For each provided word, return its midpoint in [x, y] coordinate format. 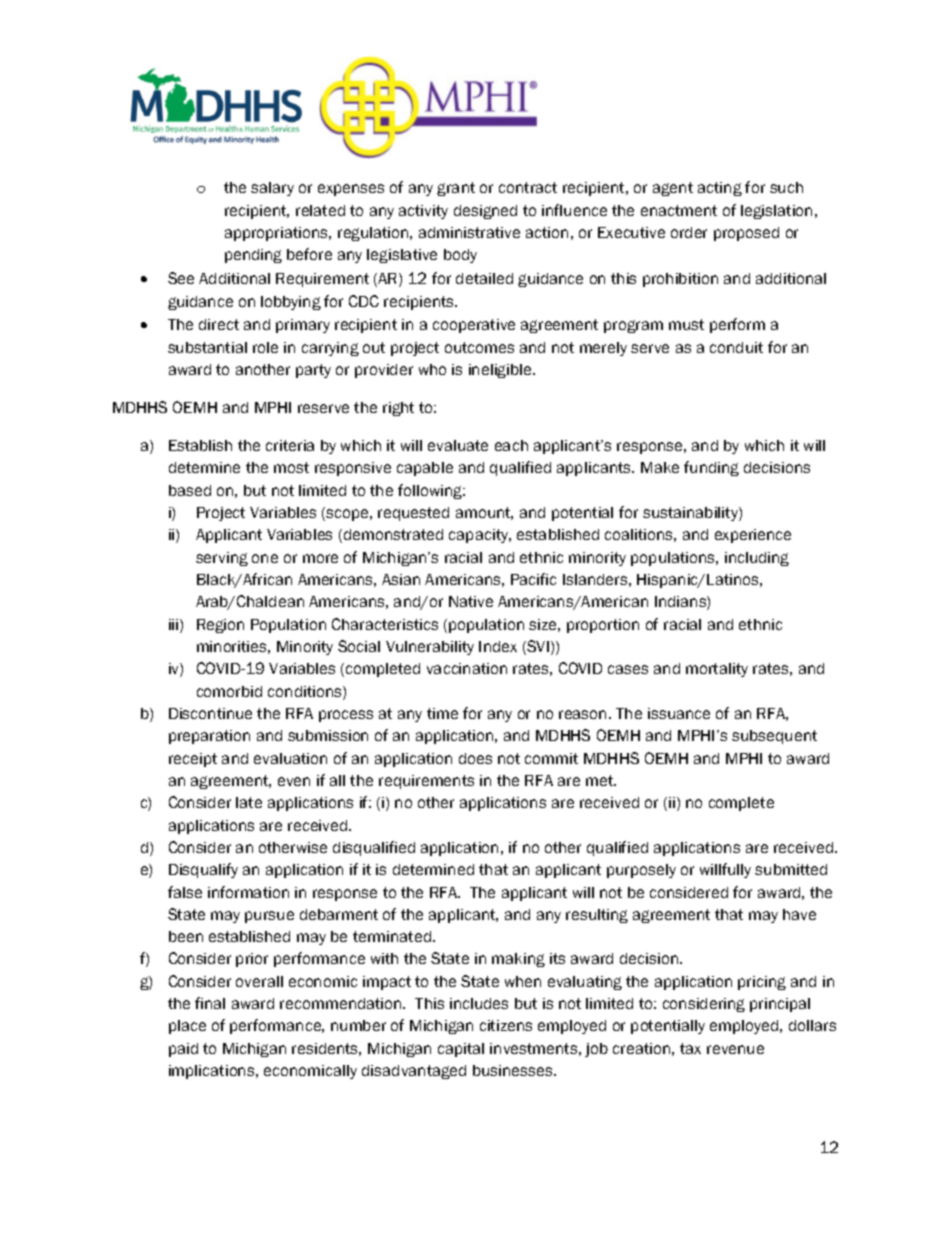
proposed [746, 234]
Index [498, 646]
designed [485, 212]
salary [272, 189]
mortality [717, 670]
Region [220, 626]
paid [183, 1050]
